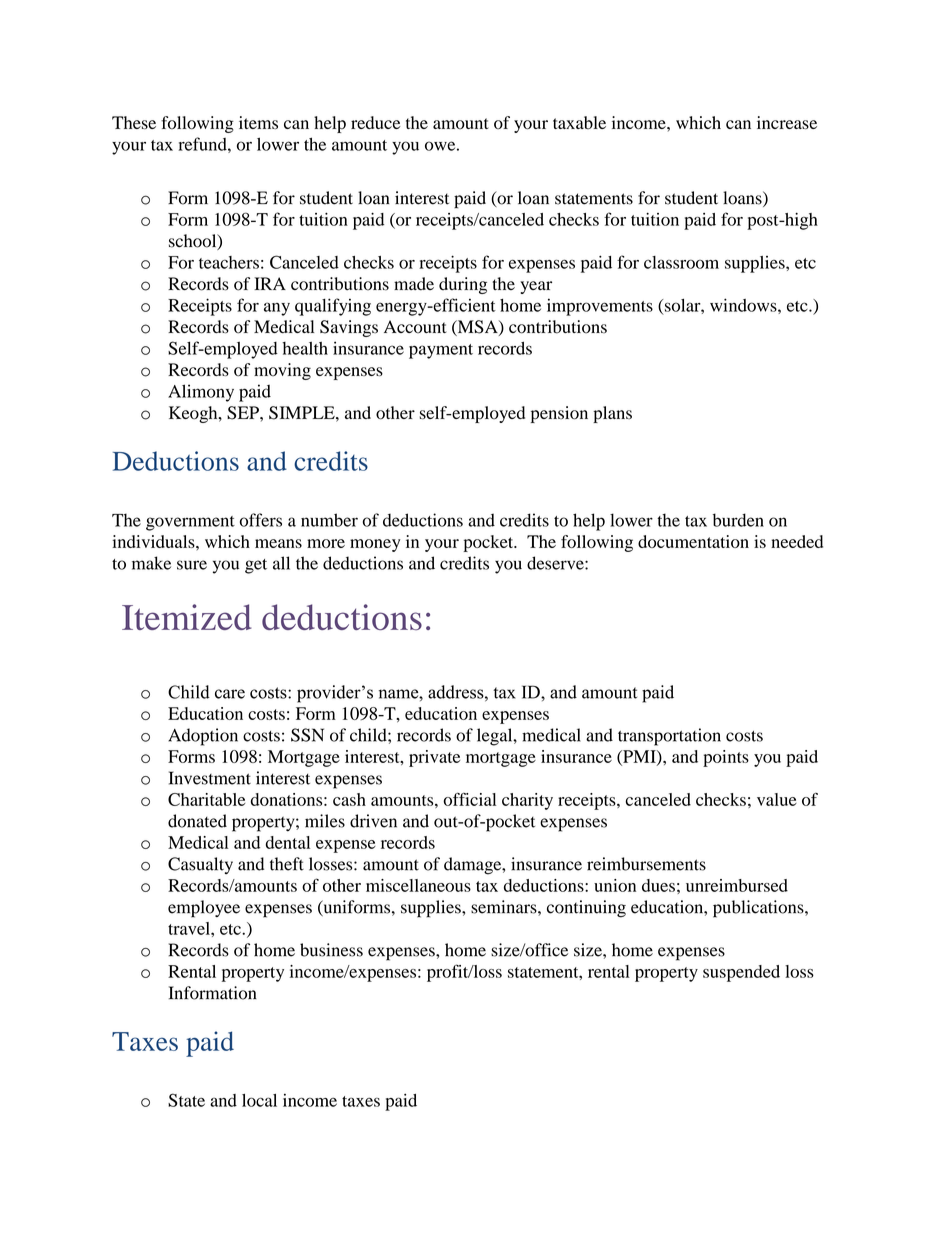 Image resolution: width=952 pixels, height=1233 pixels. What do you see at coordinates (693, 541) in the image?
I see `documentation` at bounding box center [693, 541].
